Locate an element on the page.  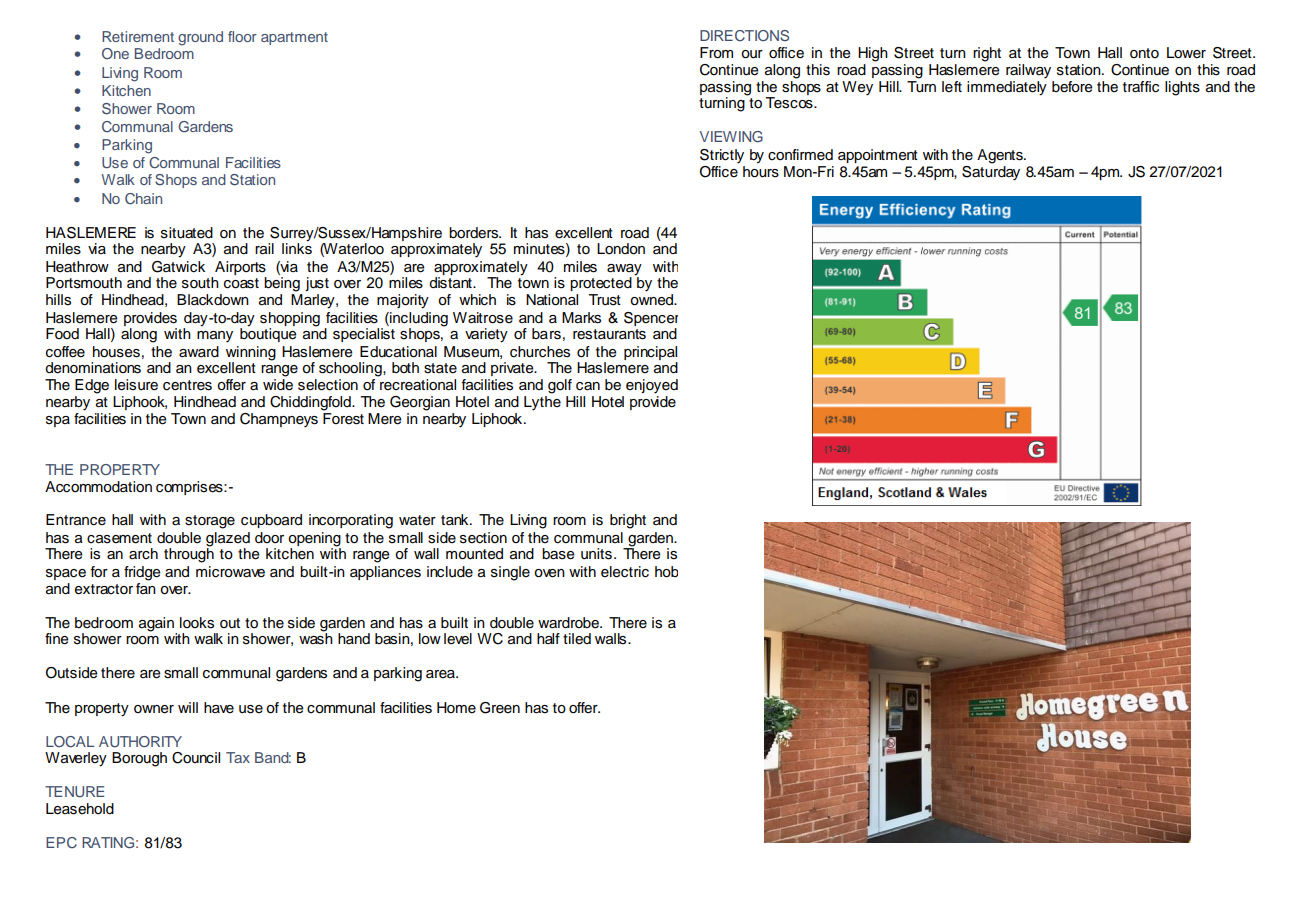
From is located at coordinates (716, 53).
